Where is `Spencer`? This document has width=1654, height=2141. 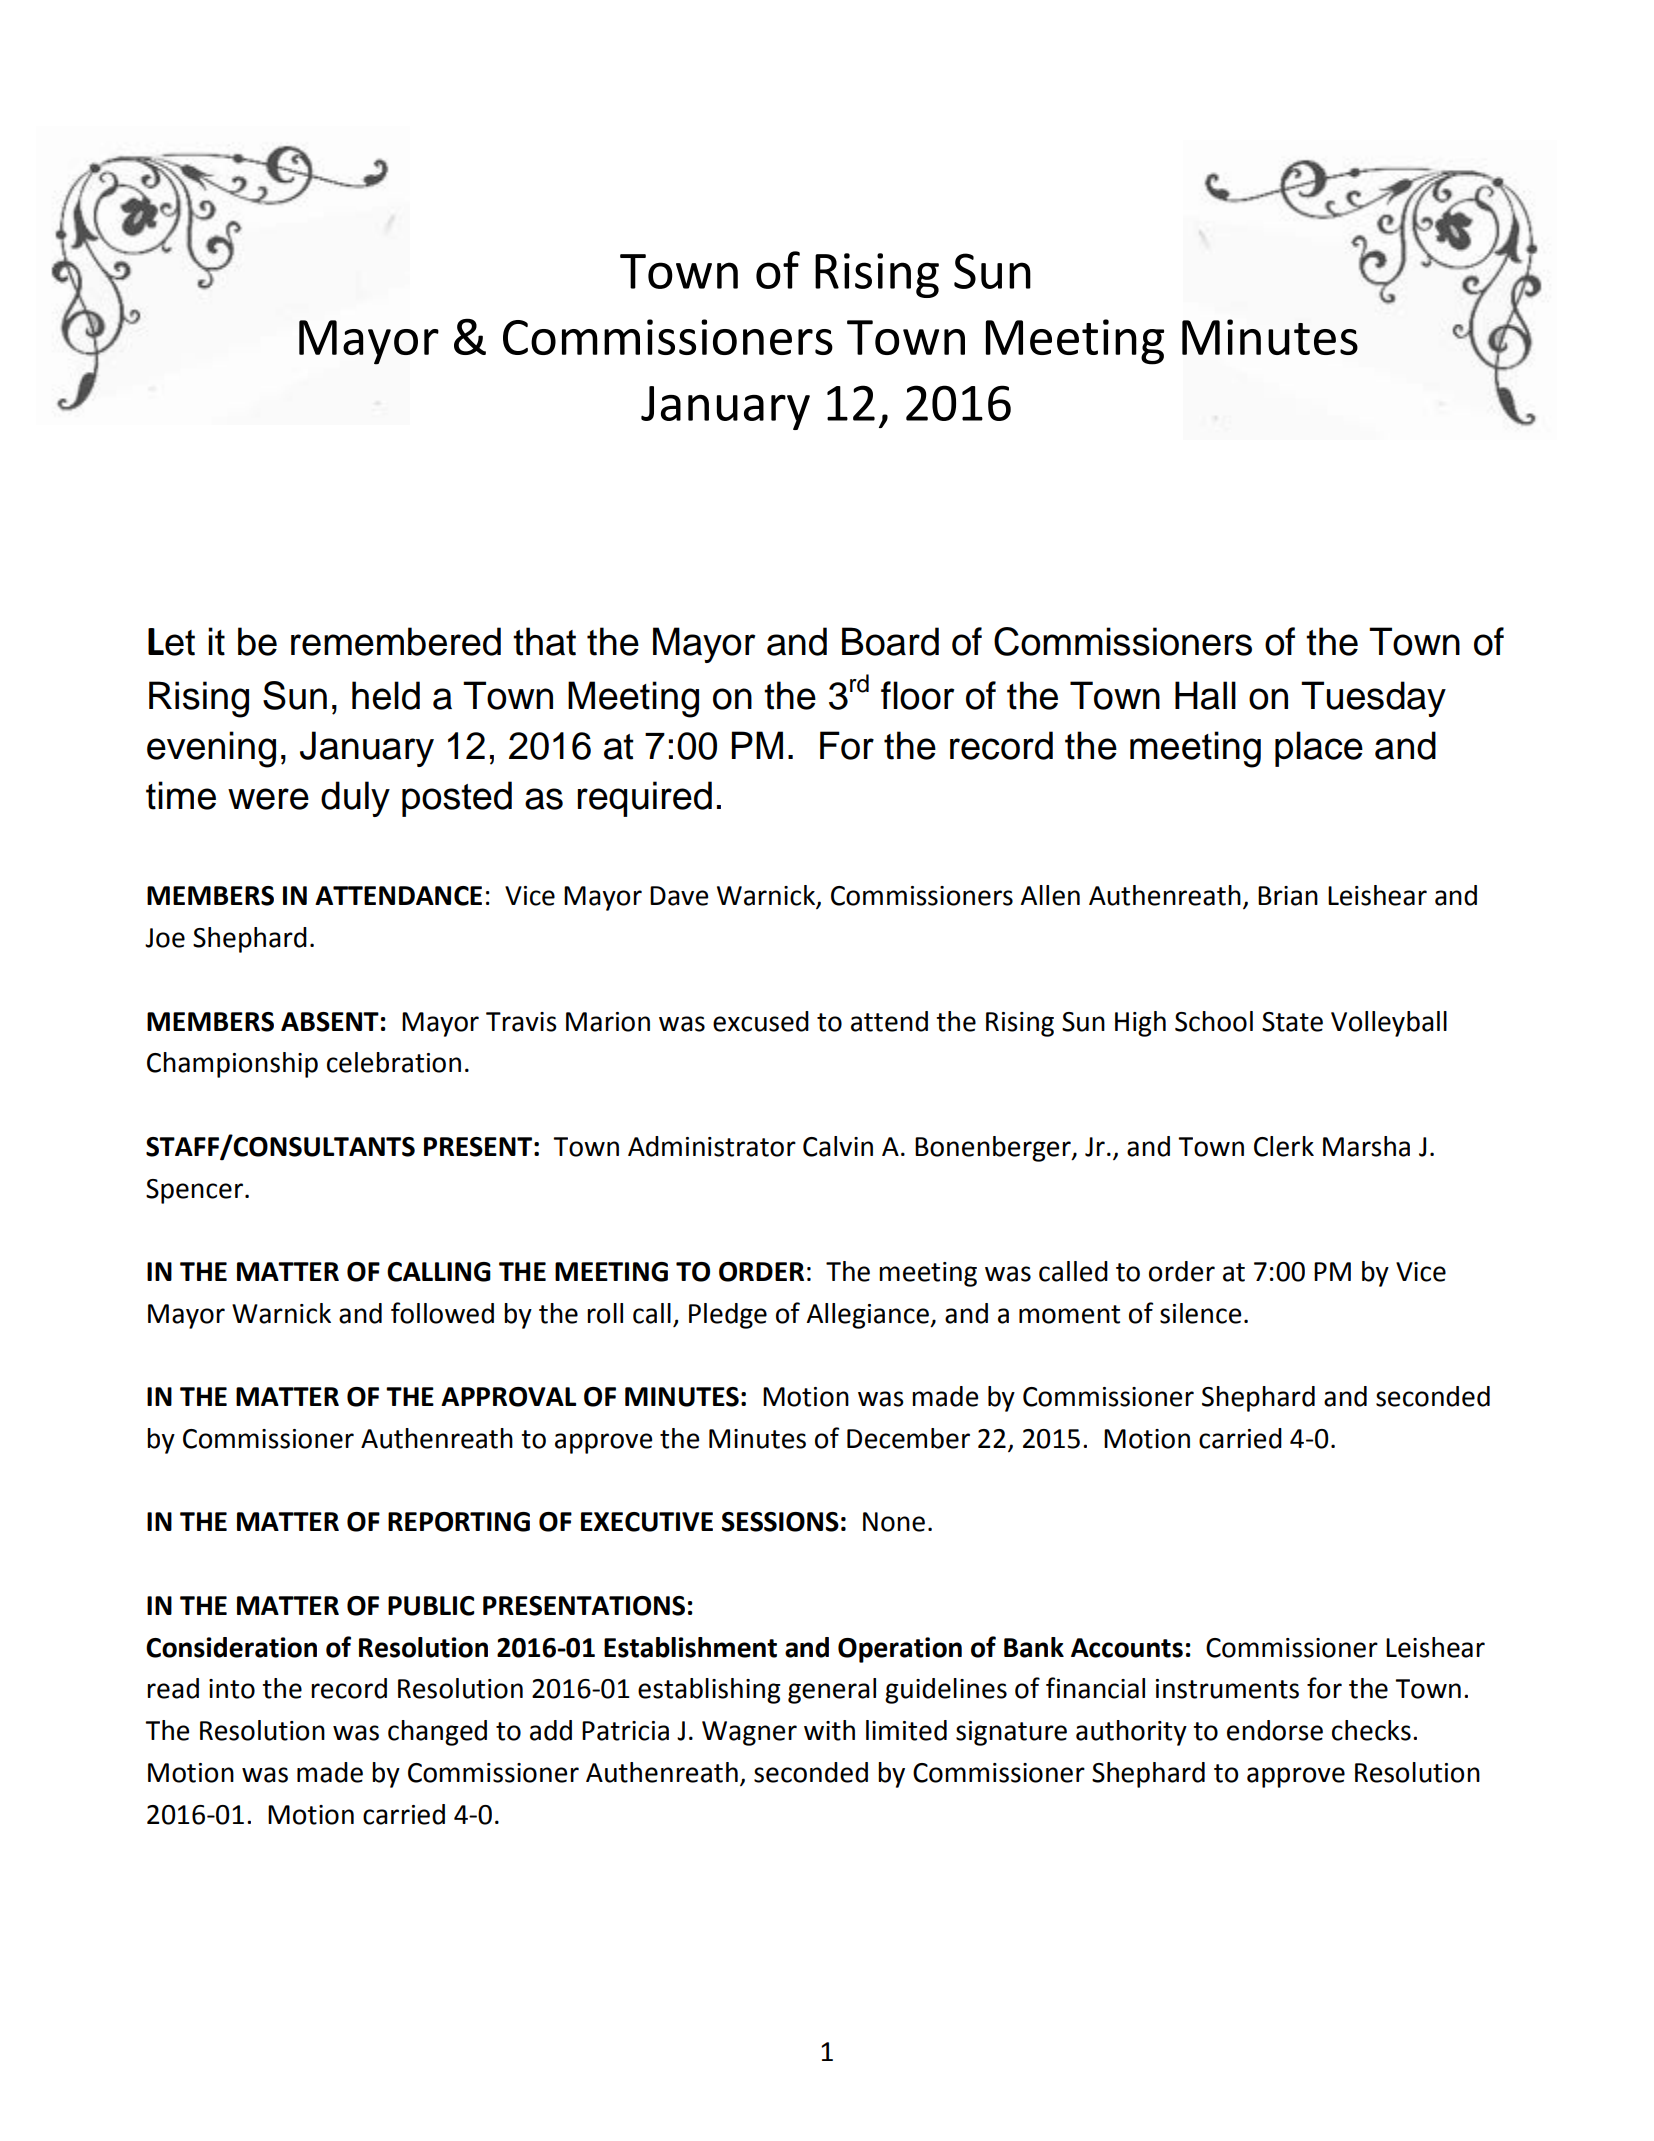
Spencer is located at coordinates (194, 1191).
